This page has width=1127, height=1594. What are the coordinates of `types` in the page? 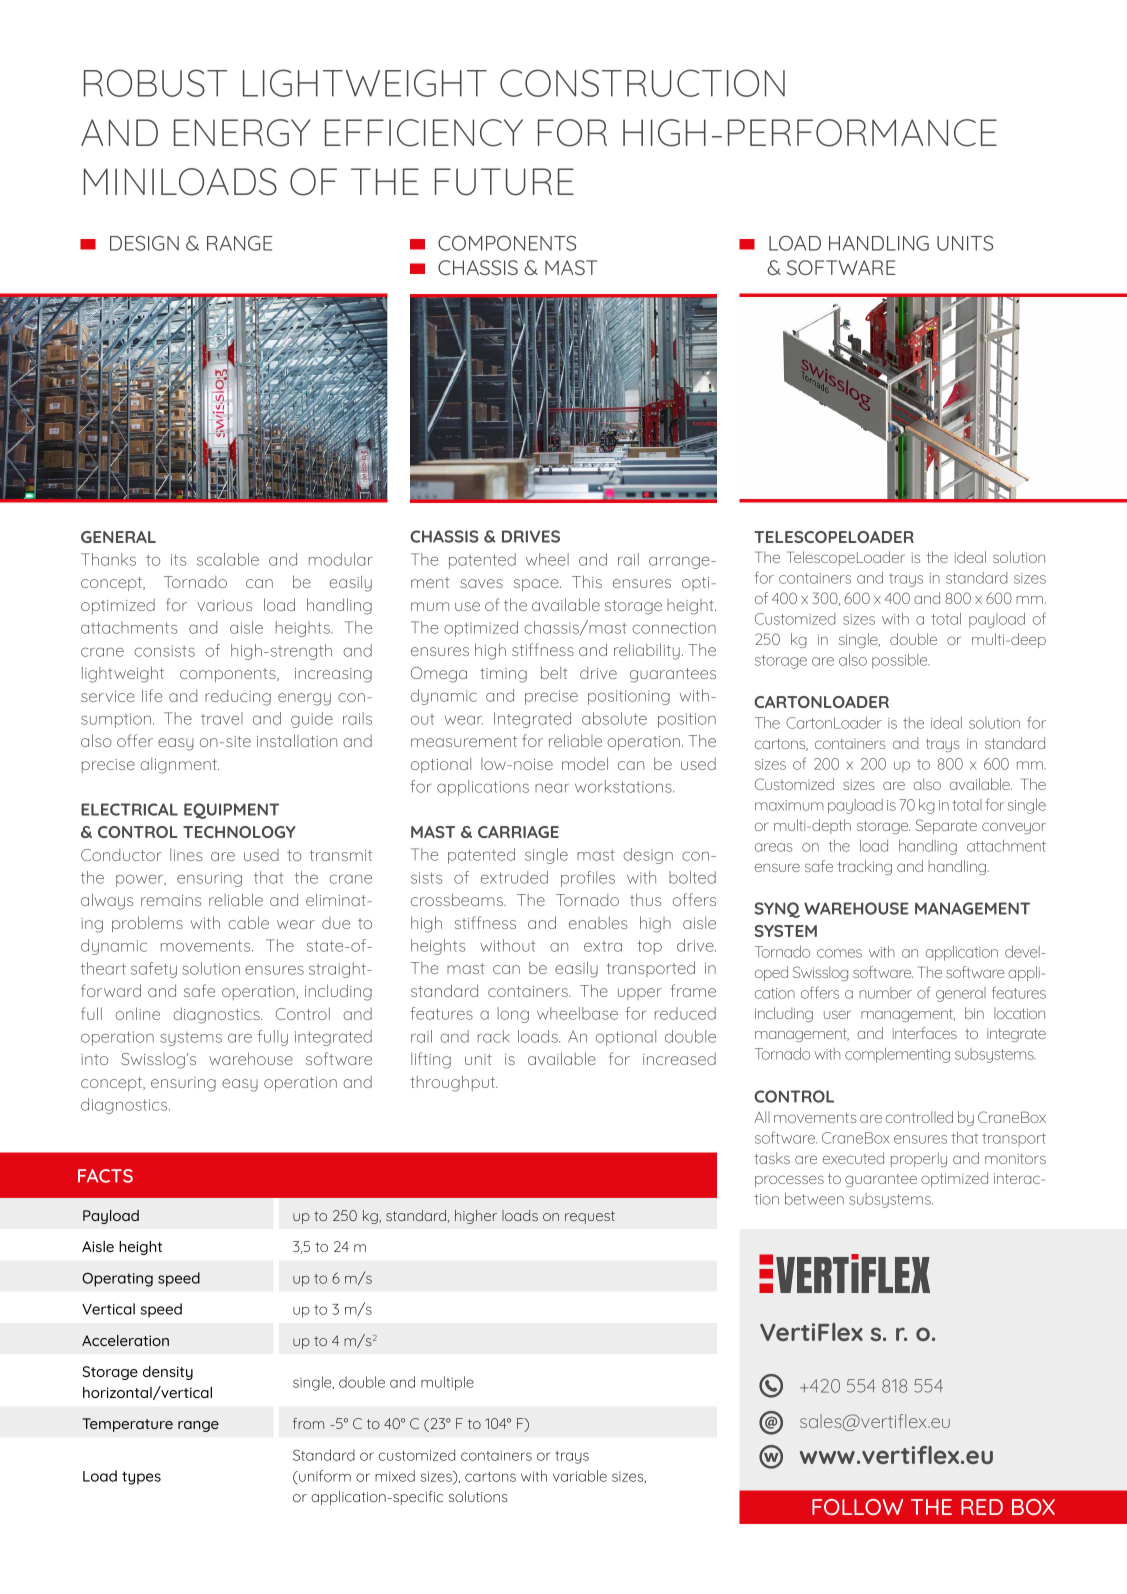 It's located at (141, 1478).
